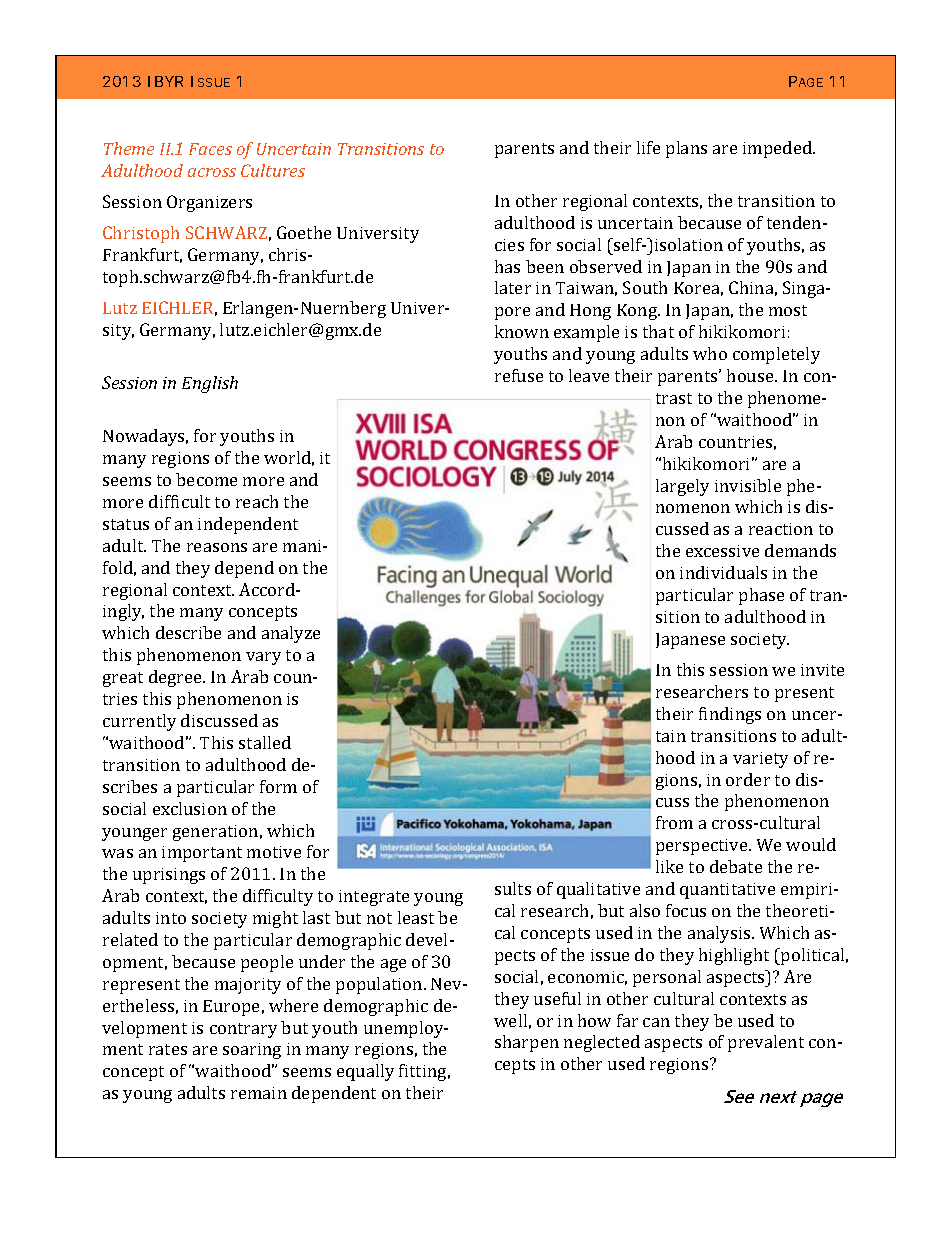  Describe the element at coordinates (210, 149) in the screenshot. I see `Faces` at that location.
